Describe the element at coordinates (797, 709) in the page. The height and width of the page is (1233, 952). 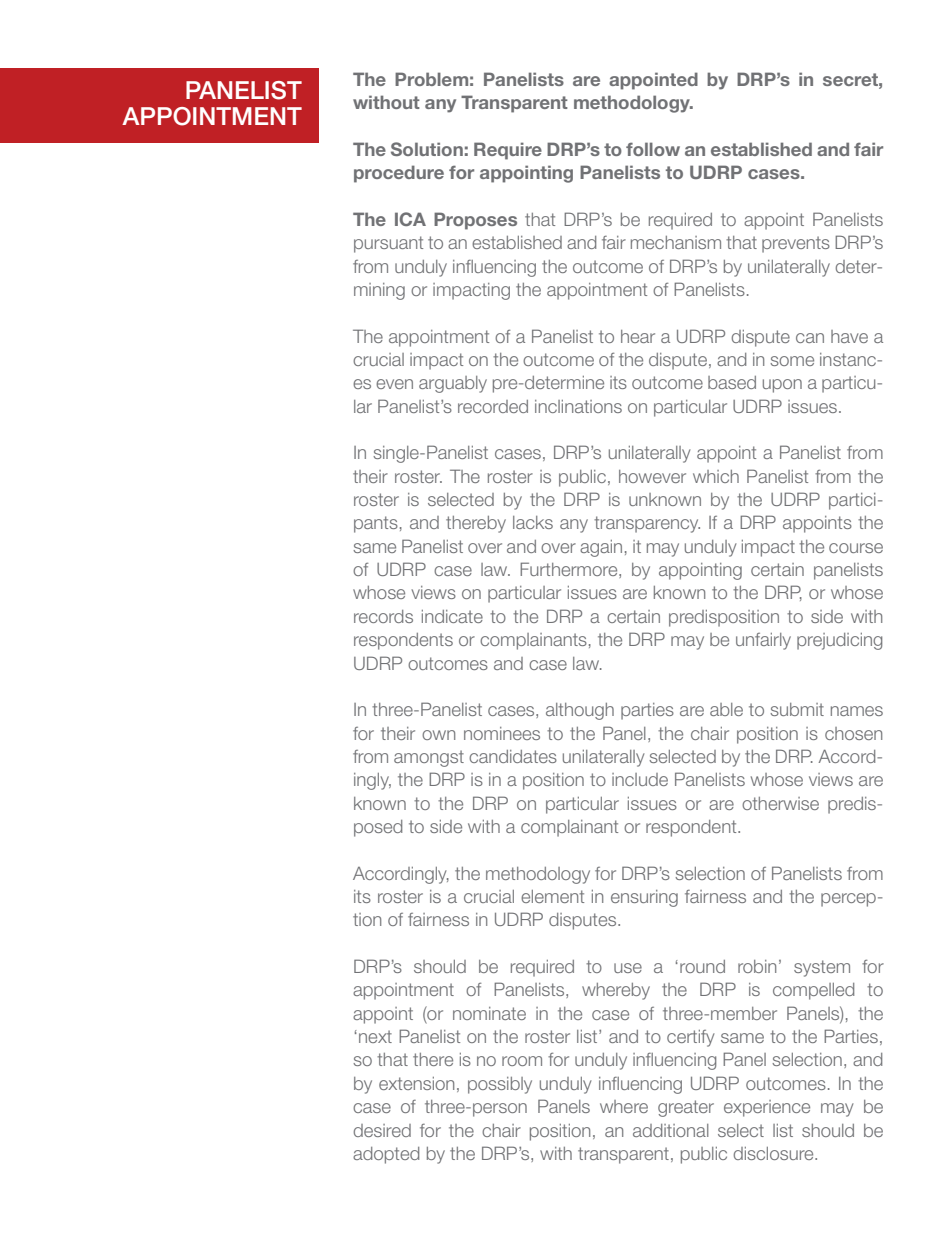
I see `submit` at that location.
